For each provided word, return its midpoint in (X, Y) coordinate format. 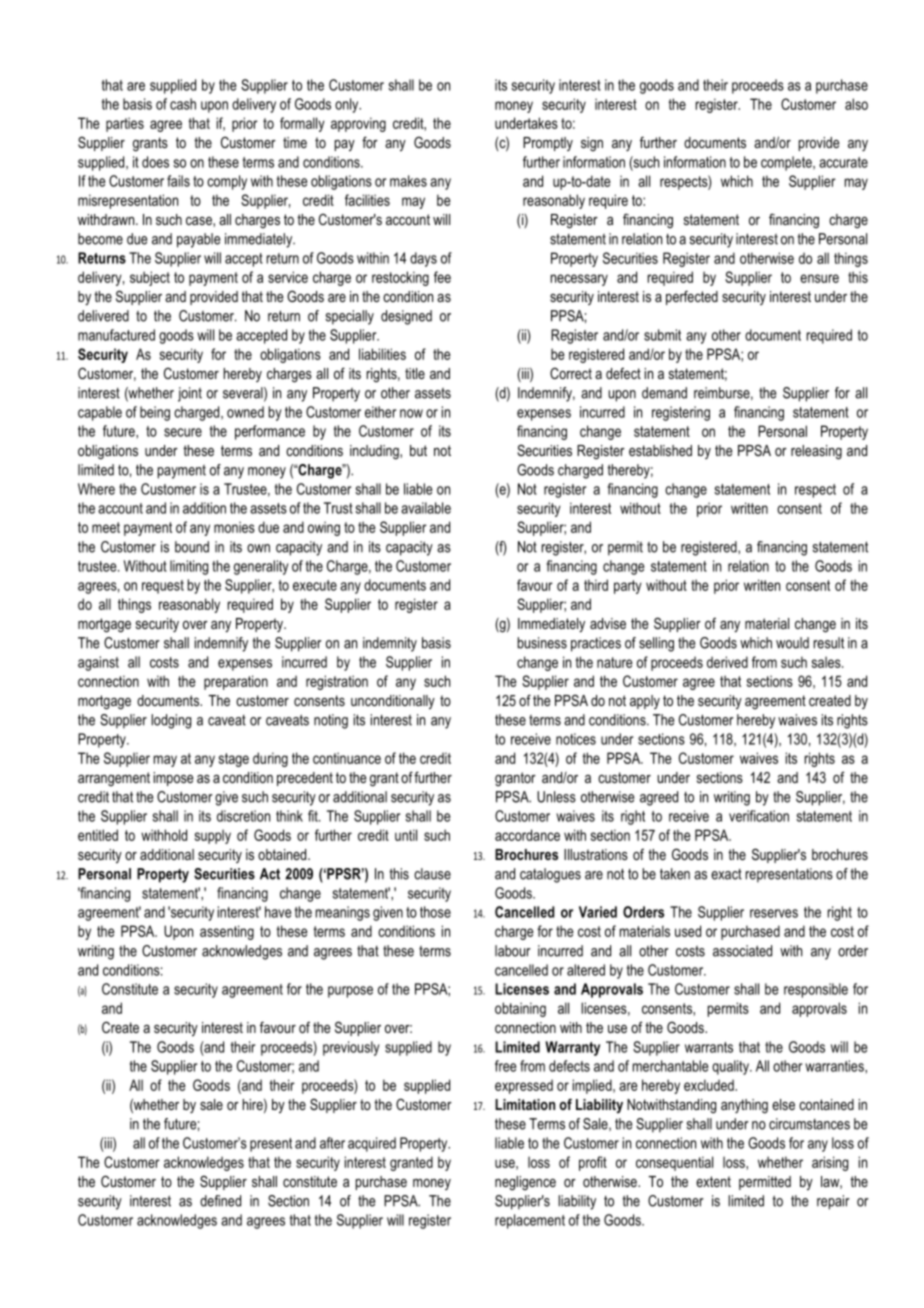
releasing (816, 452)
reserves (774, 913)
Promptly (548, 144)
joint (190, 394)
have (278, 912)
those (435, 912)
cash (183, 104)
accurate (843, 162)
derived (727, 662)
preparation (236, 682)
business (542, 643)
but (418, 450)
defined (220, 1201)
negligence (525, 1183)
